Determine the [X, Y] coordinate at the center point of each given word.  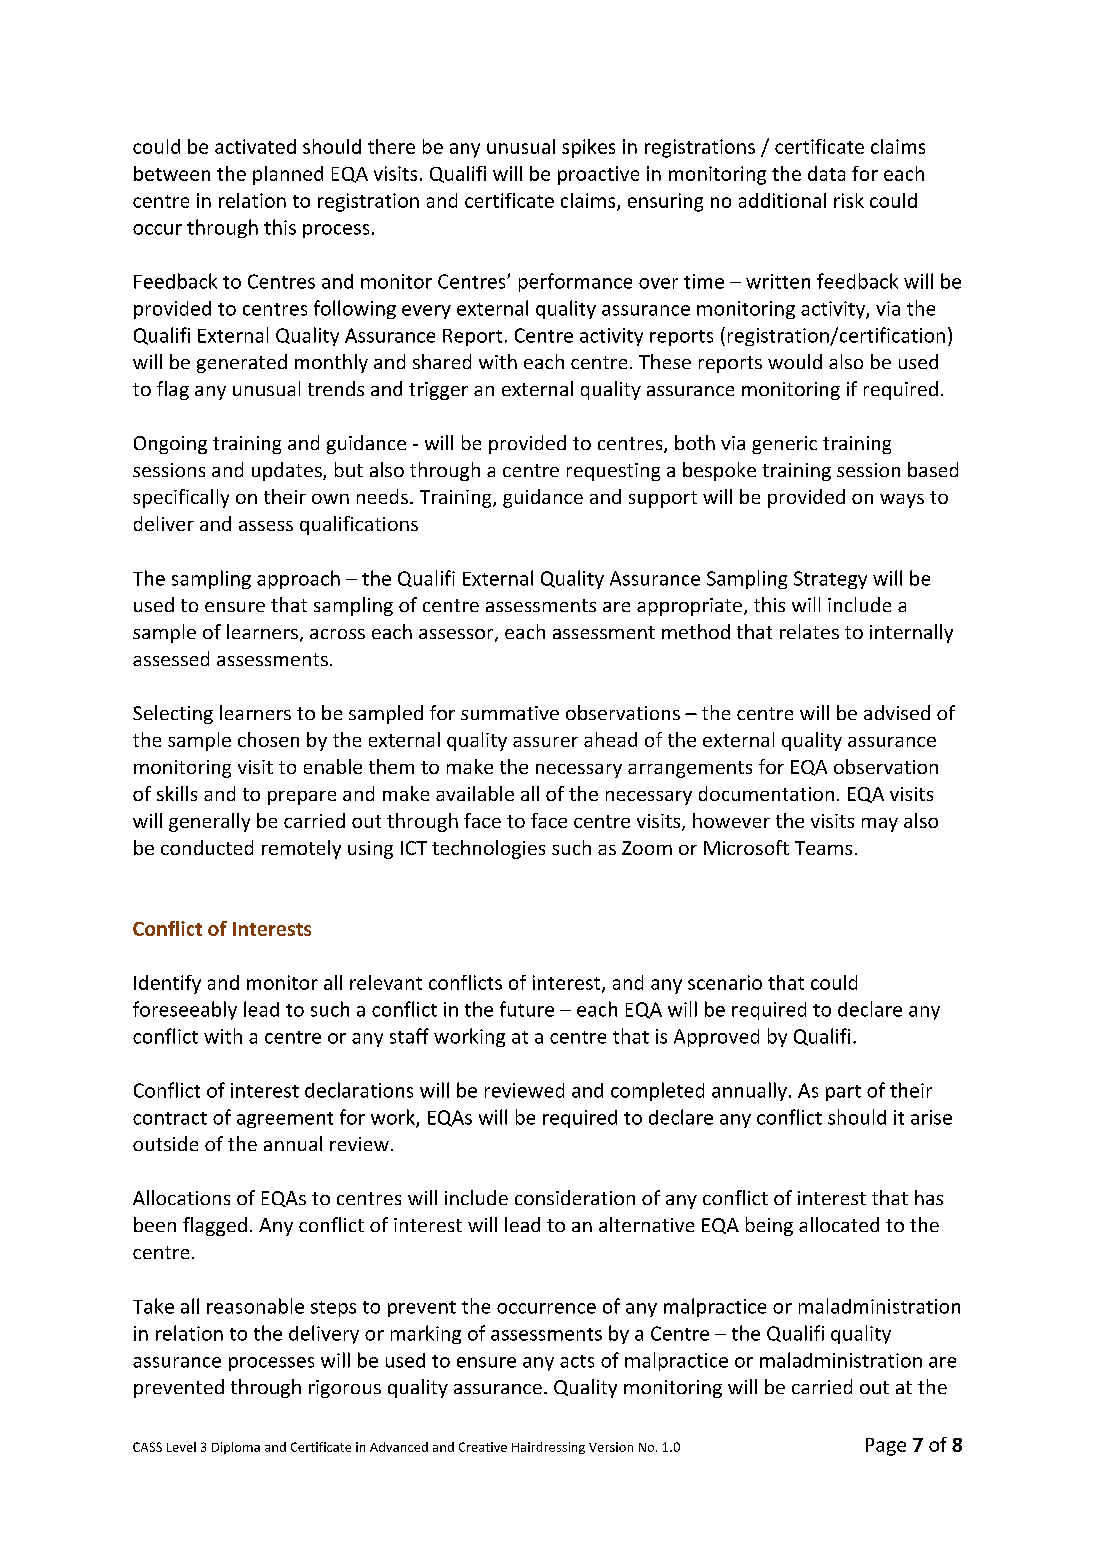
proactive [598, 175]
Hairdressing [548, 1448]
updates [288, 471]
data [826, 173]
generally [209, 822]
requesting [613, 472]
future [527, 1009]
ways [902, 501]
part [843, 1093]
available [475, 793]
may [880, 825]
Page [886, 1447]
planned [288, 175]
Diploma [236, 1448]
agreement [285, 1120]
